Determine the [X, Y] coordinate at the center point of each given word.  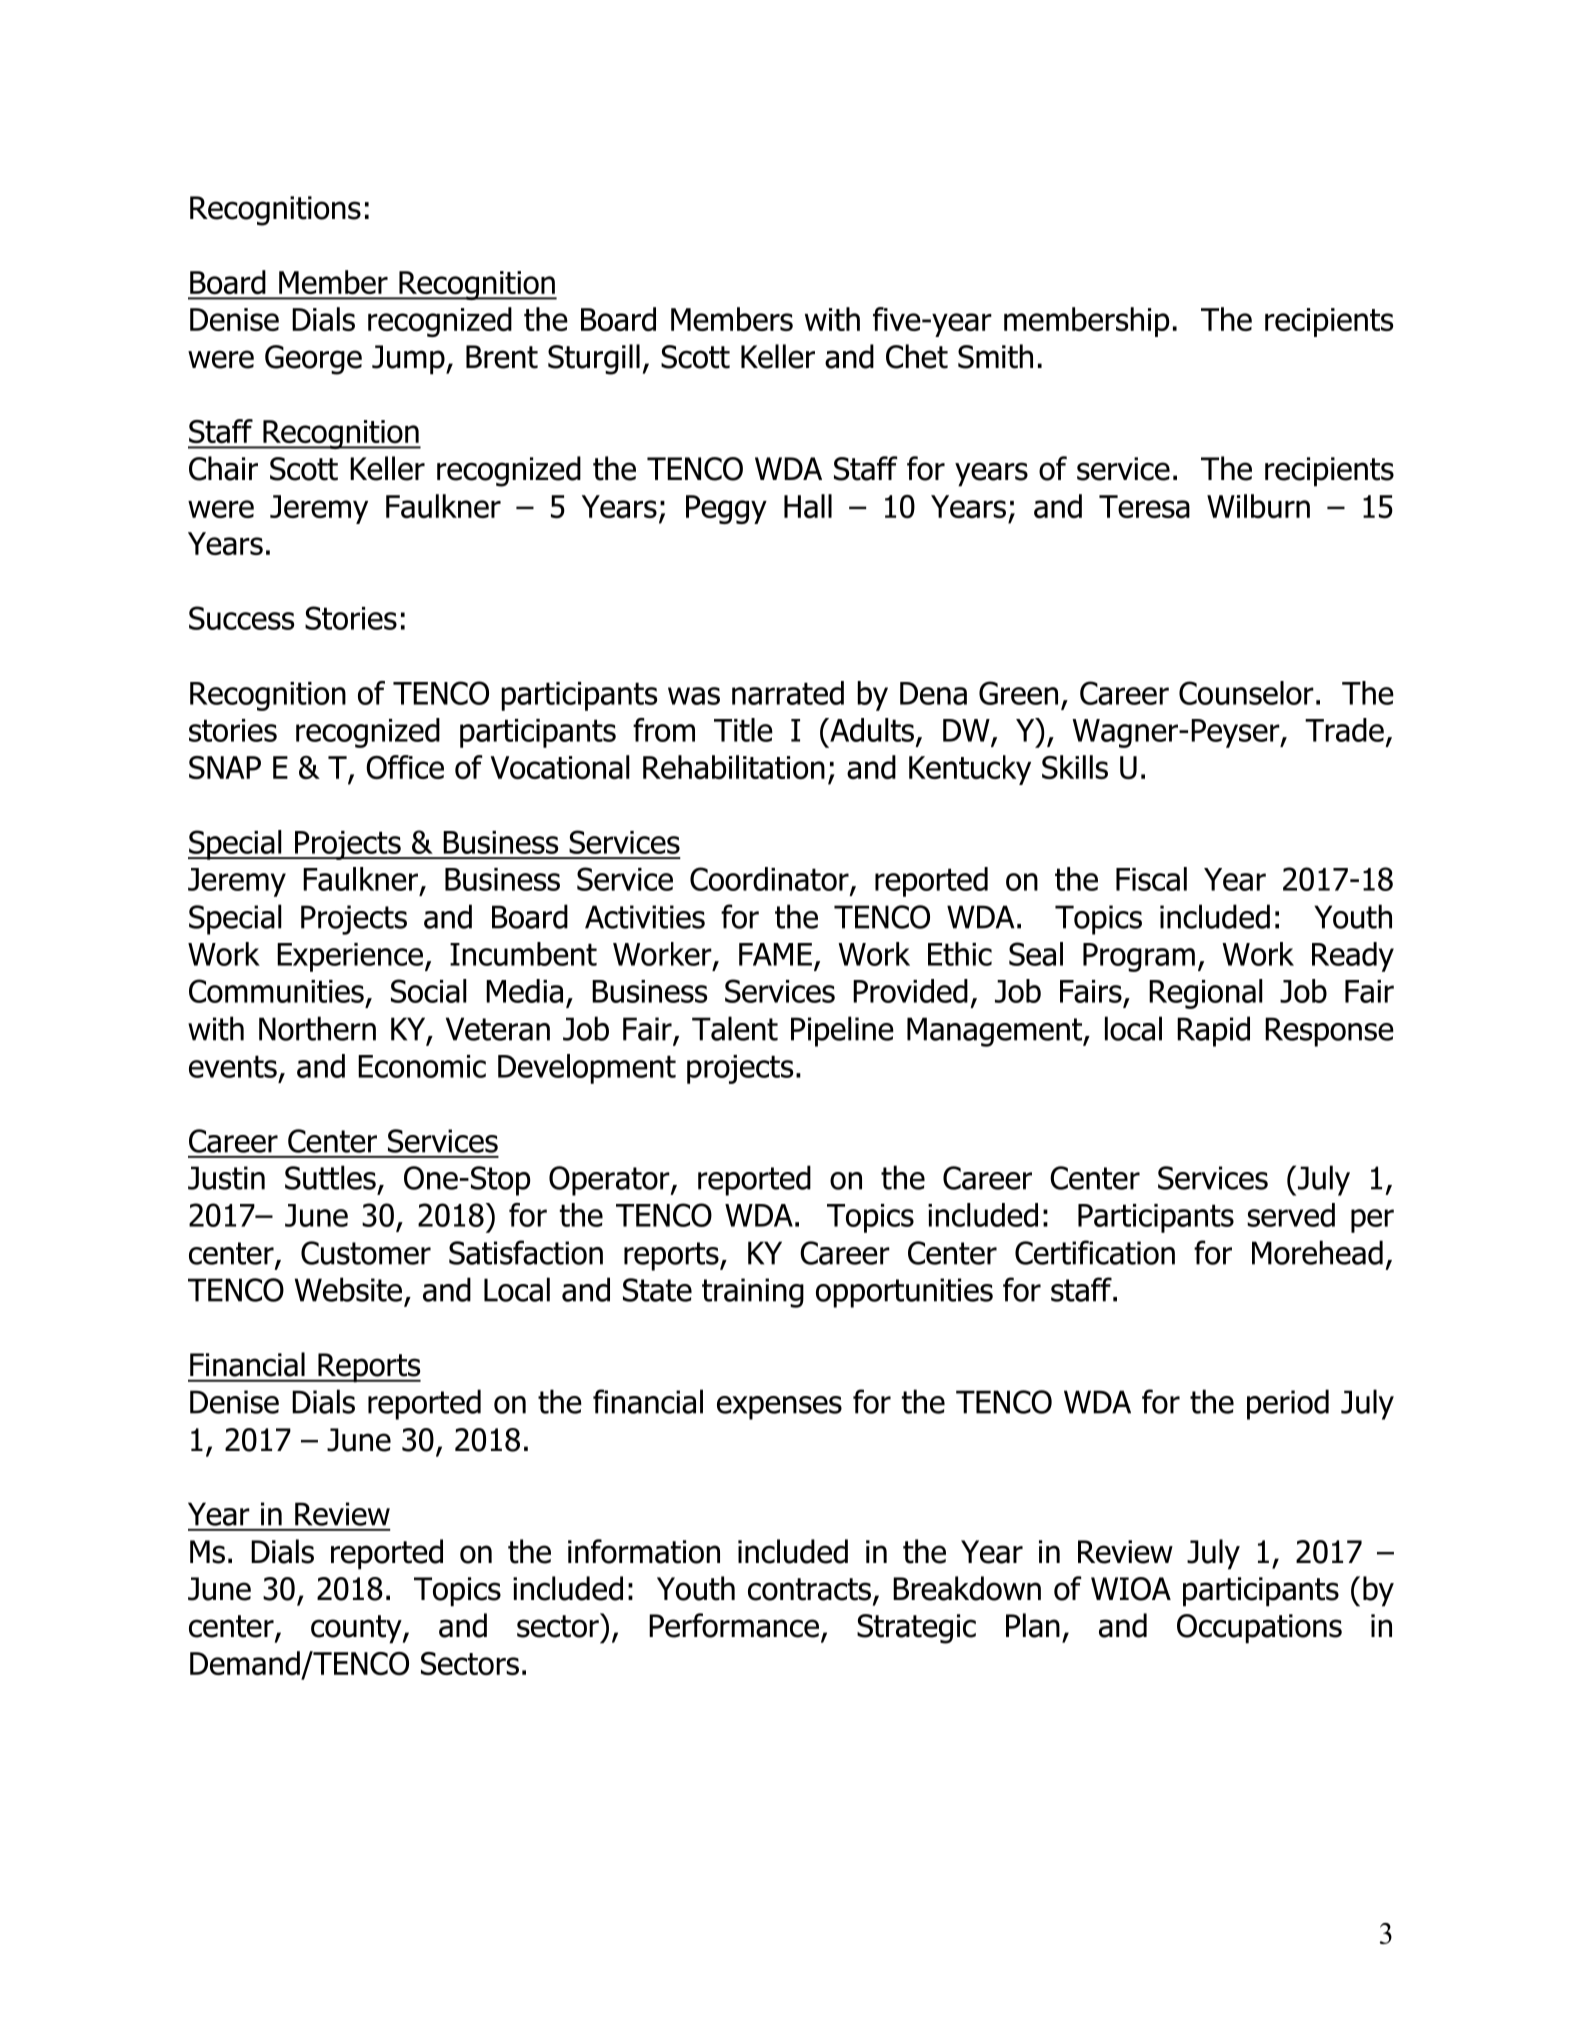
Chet [917, 356]
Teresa [1144, 507]
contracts [809, 1589]
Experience [350, 957]
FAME [775, 954]
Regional [1206, 994]
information [644, 1551]
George [313, 360]
